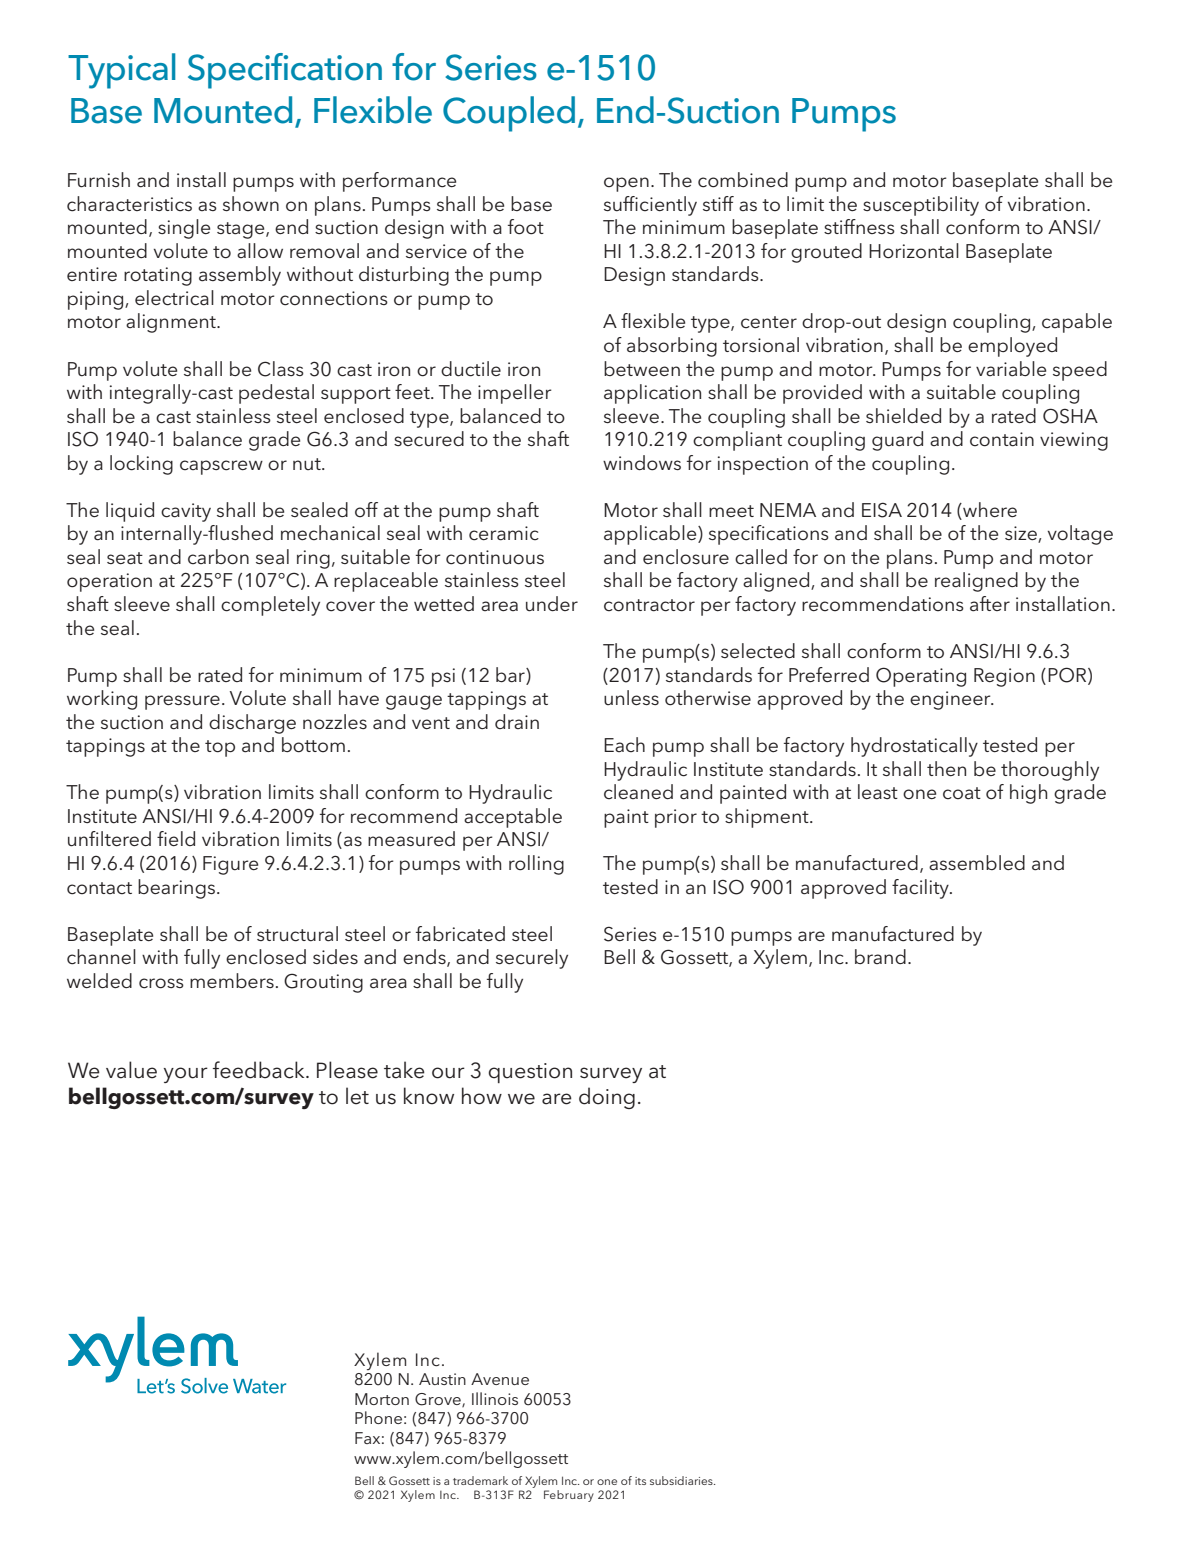  Describe the element at coordinates (121, 71) in the screenshot. I see `Typical` at that location.
